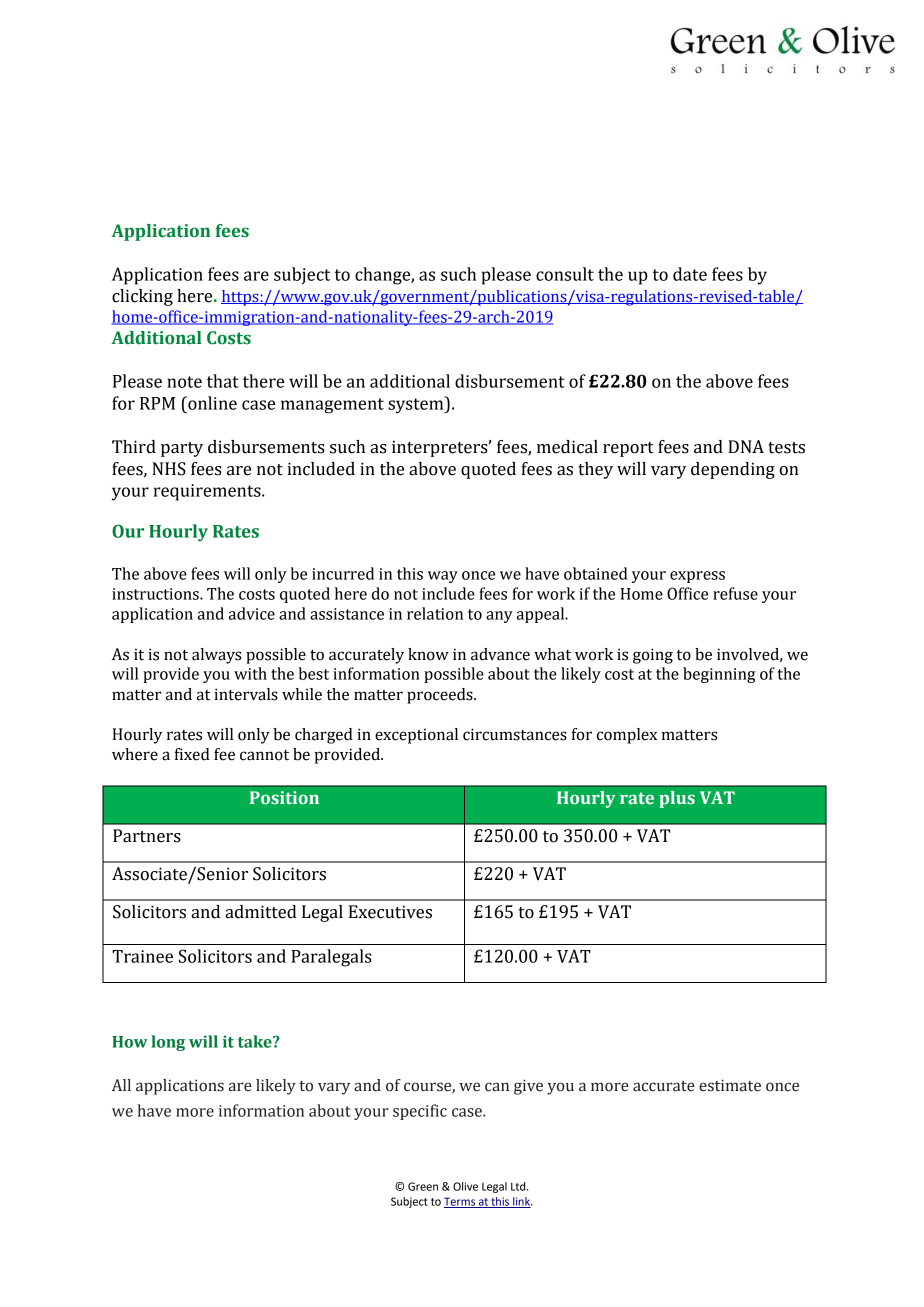 Image resolution: width=924 pixels, height=1307 pixels. Describe the element at coordinates (730, 1085) in the screenshot. I see `estimate` at that location.
